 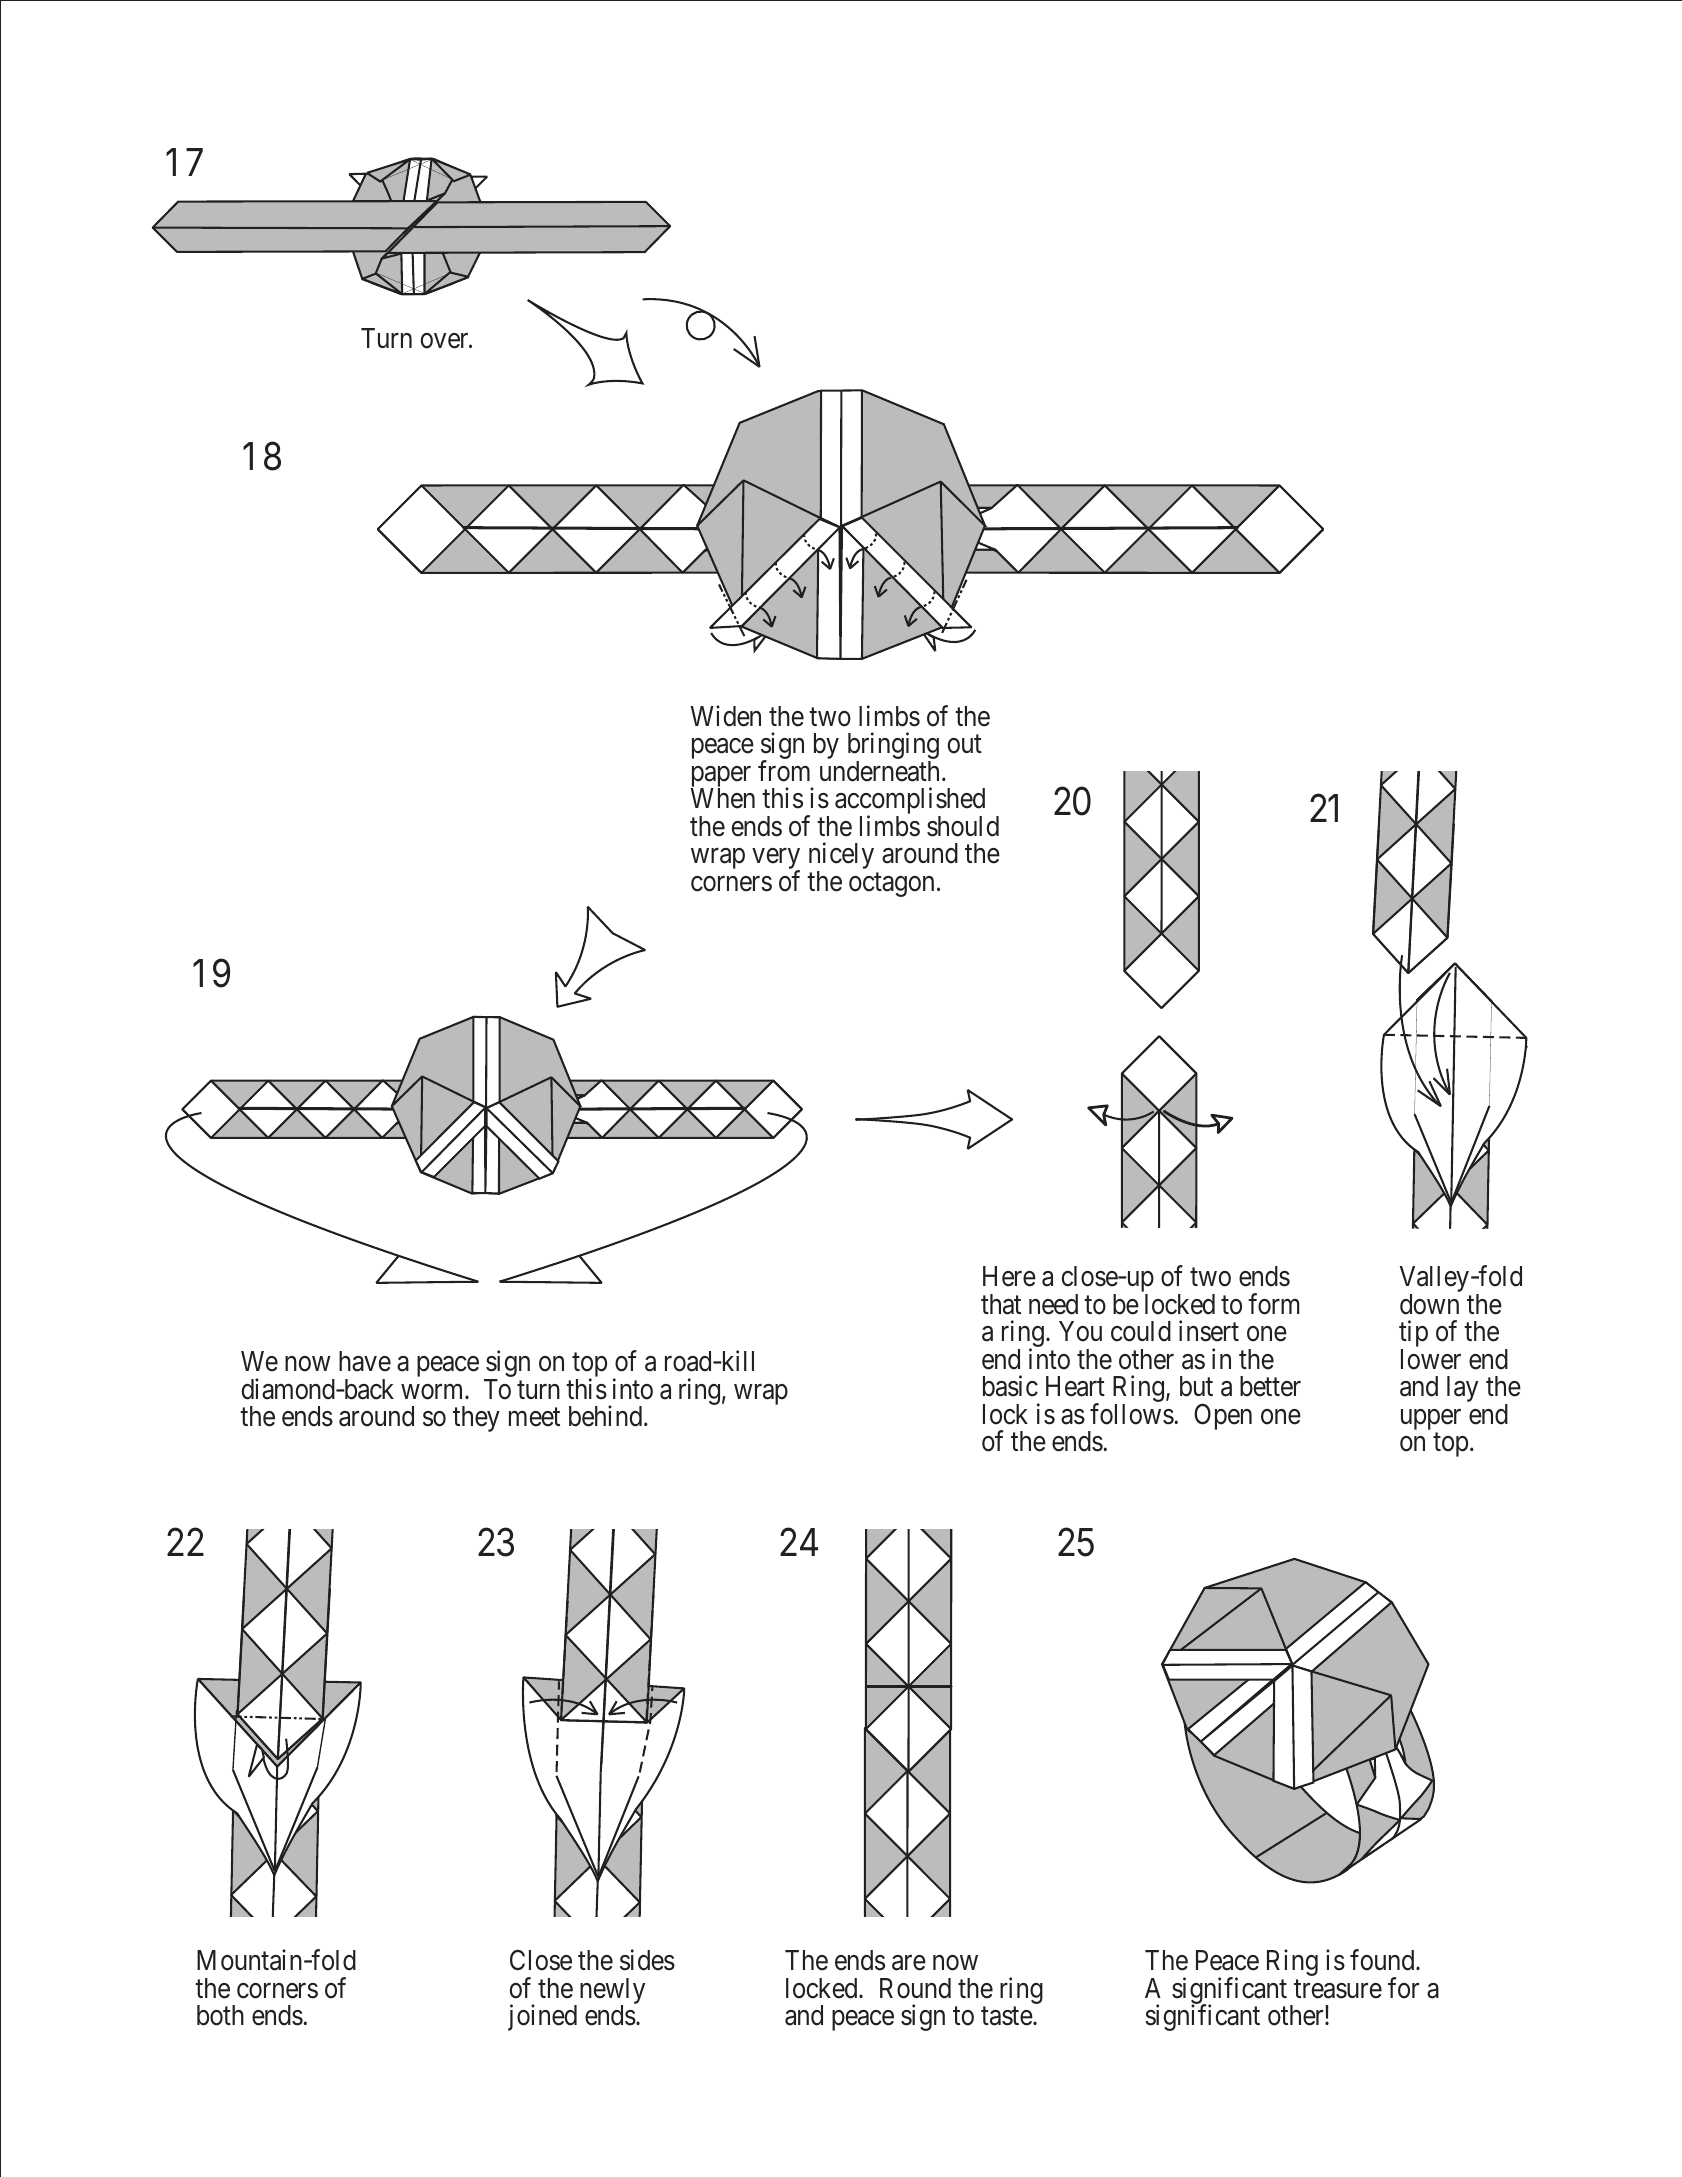 I want to click on underneath, so click(x=881, y=771).
